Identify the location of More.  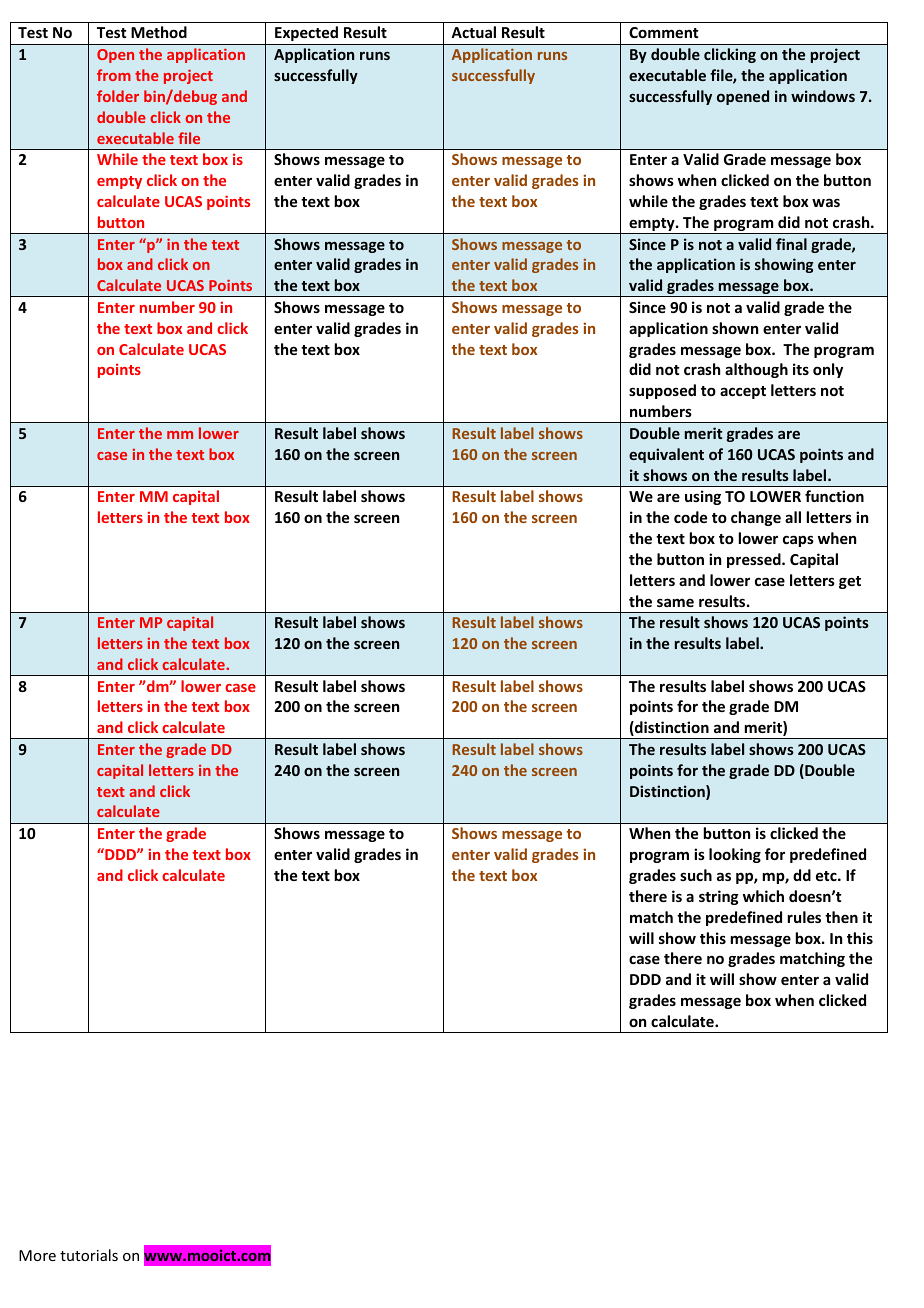
(37, 1255).
